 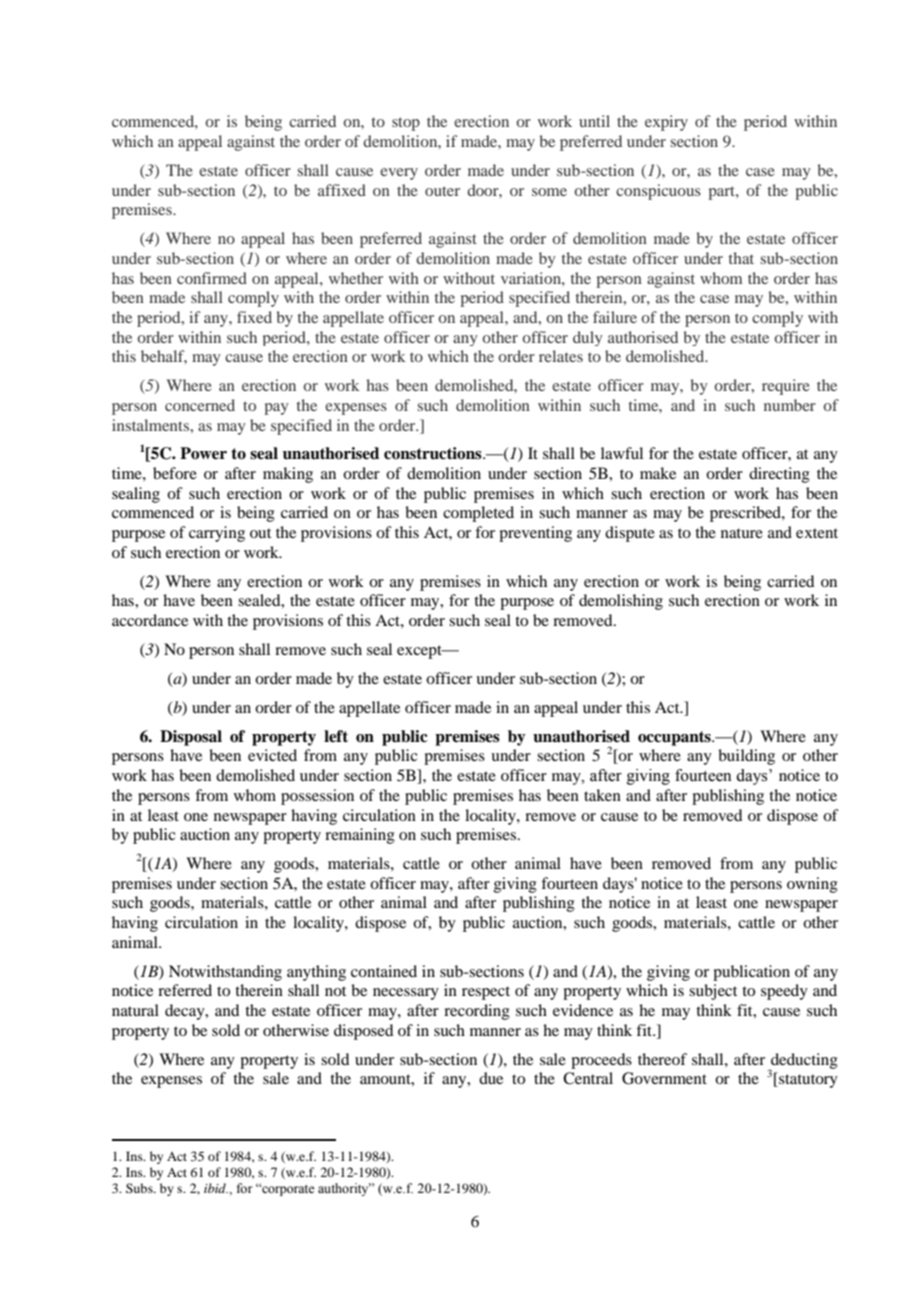 I want to click on building, so click(x=746, y=757).
